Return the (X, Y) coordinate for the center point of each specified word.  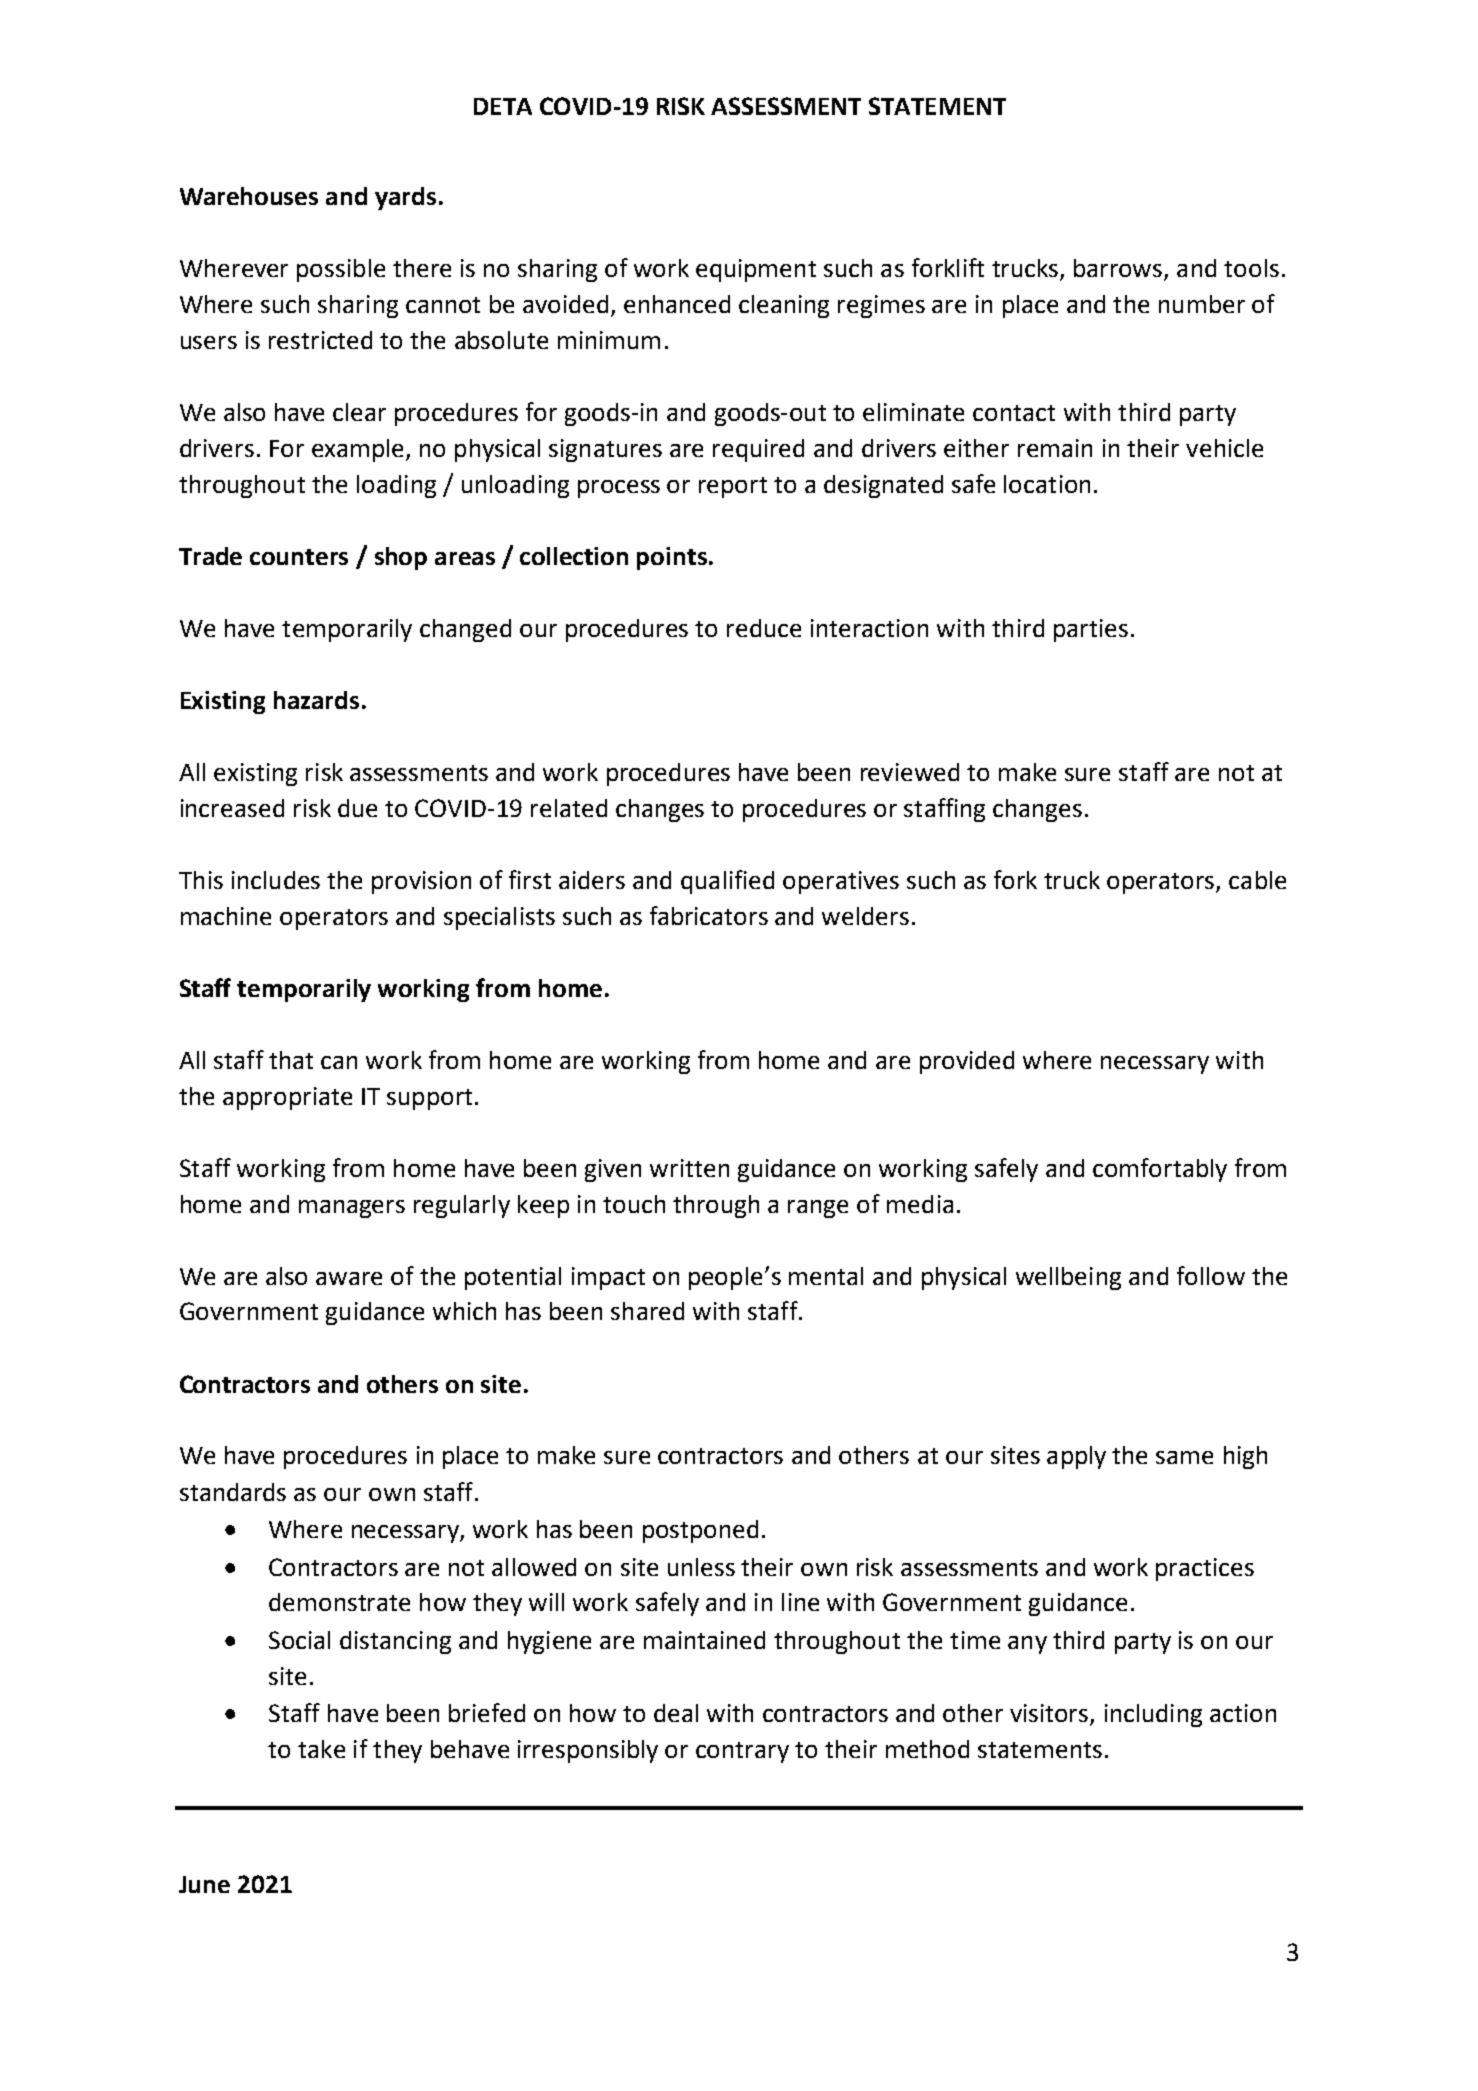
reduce (764, 628)
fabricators (709, 915)
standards (233, 1492)
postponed (700, 1531)
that (291, 1060)
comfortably (1160, 1170)
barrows (1119, 269)
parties (1091, 630)
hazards (316, 700)
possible (341, 270)
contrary (742, 1752)
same (1184, 1457)
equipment (756, 270)
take (321, 1749)
